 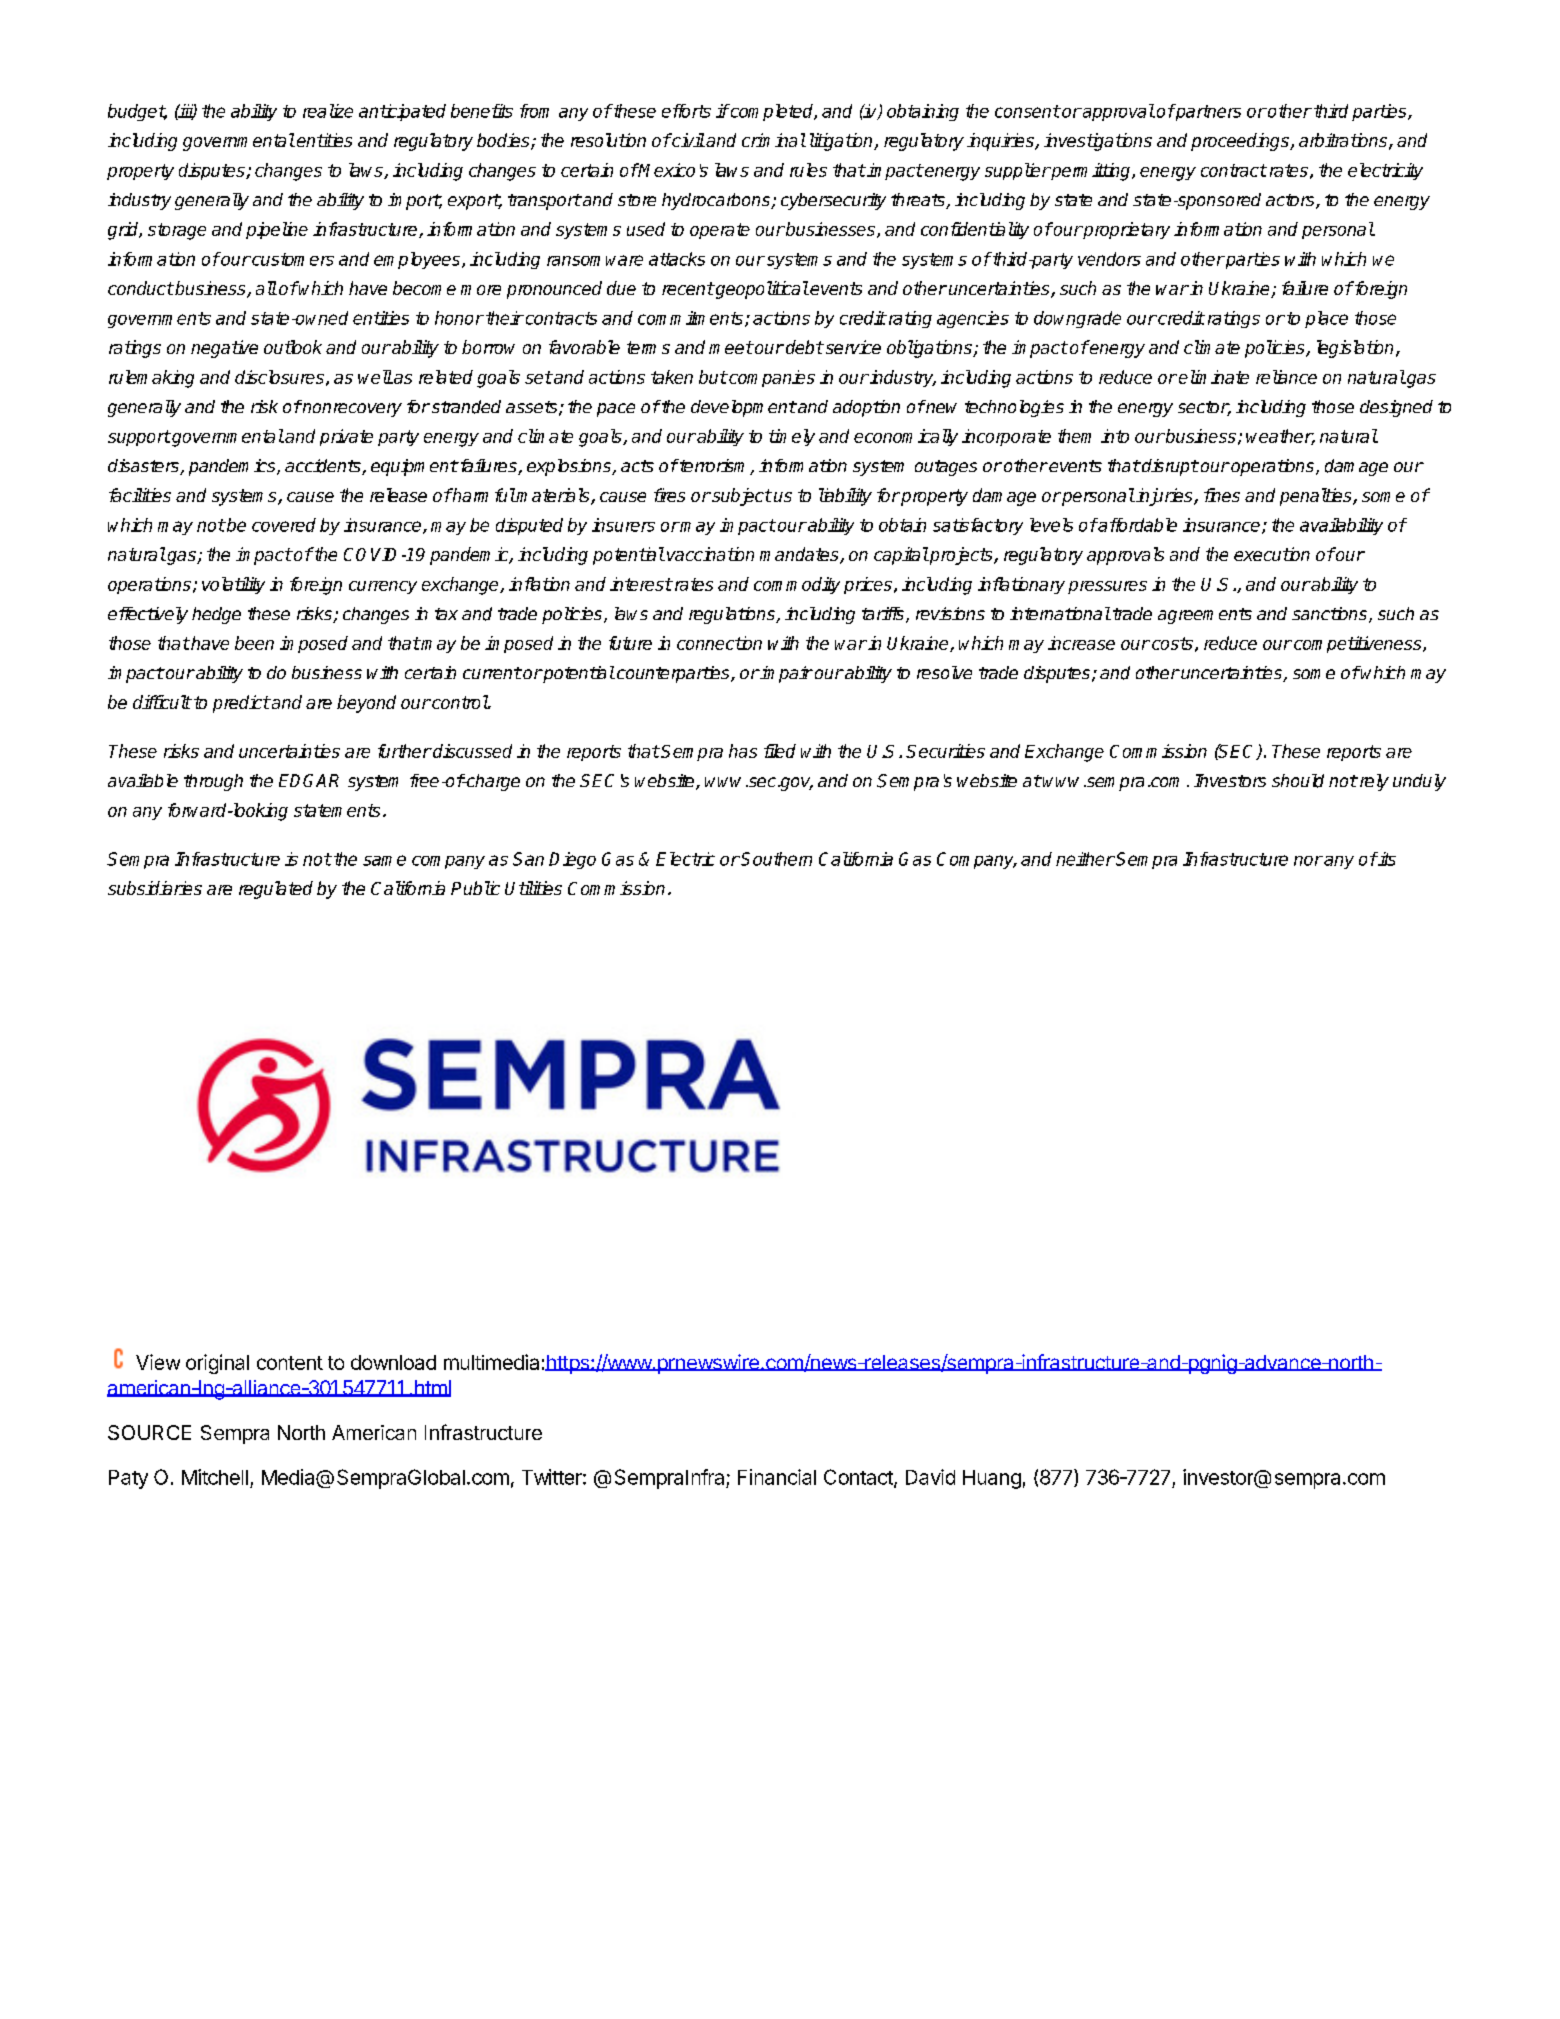 What do you see at coordinates (1298, 781) in the image?
I see `should` at bounding box center [1298, 781].
